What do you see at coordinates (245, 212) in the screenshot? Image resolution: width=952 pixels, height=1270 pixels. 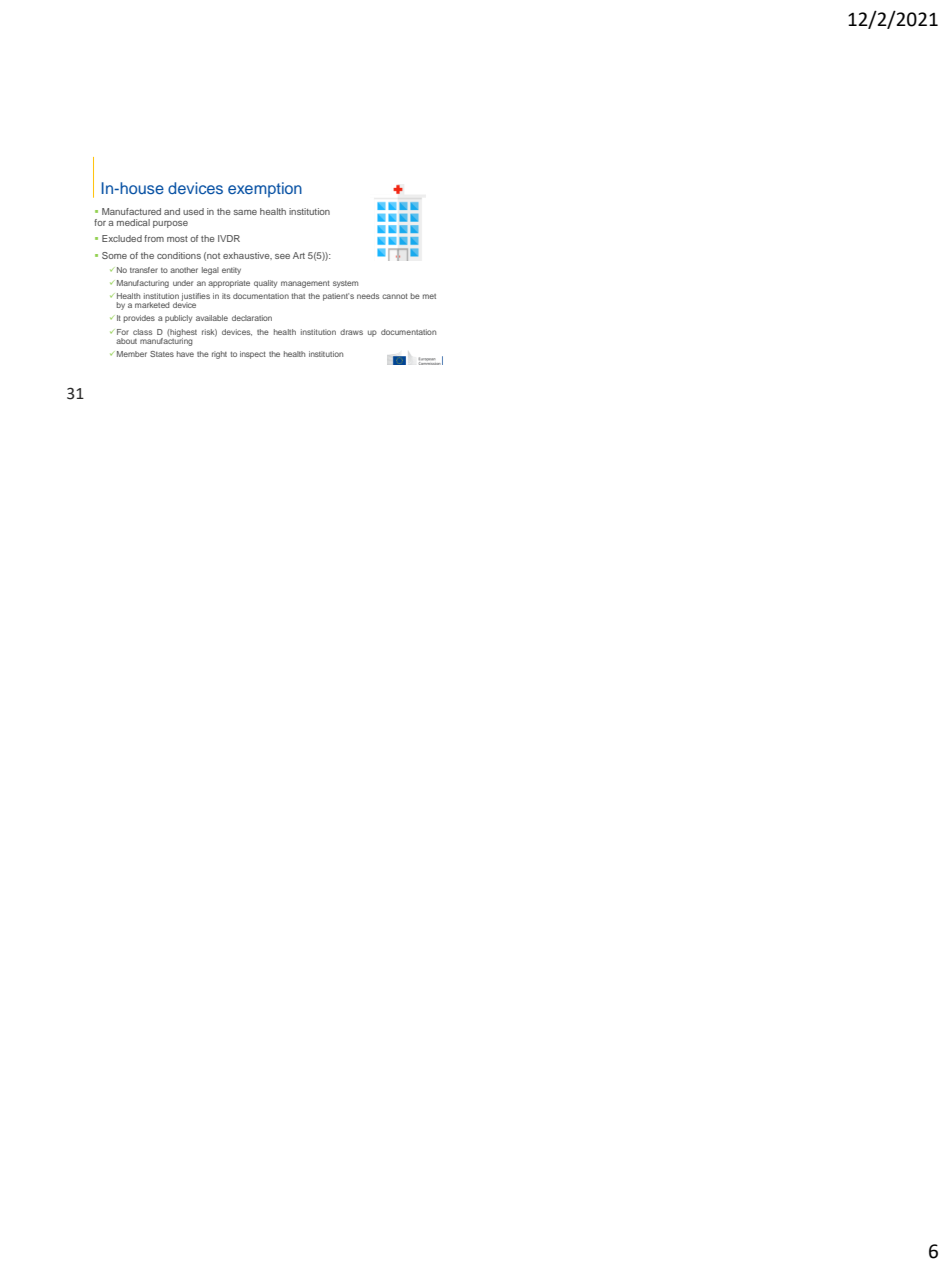 I see `same` at bounding box center [245, 212].
